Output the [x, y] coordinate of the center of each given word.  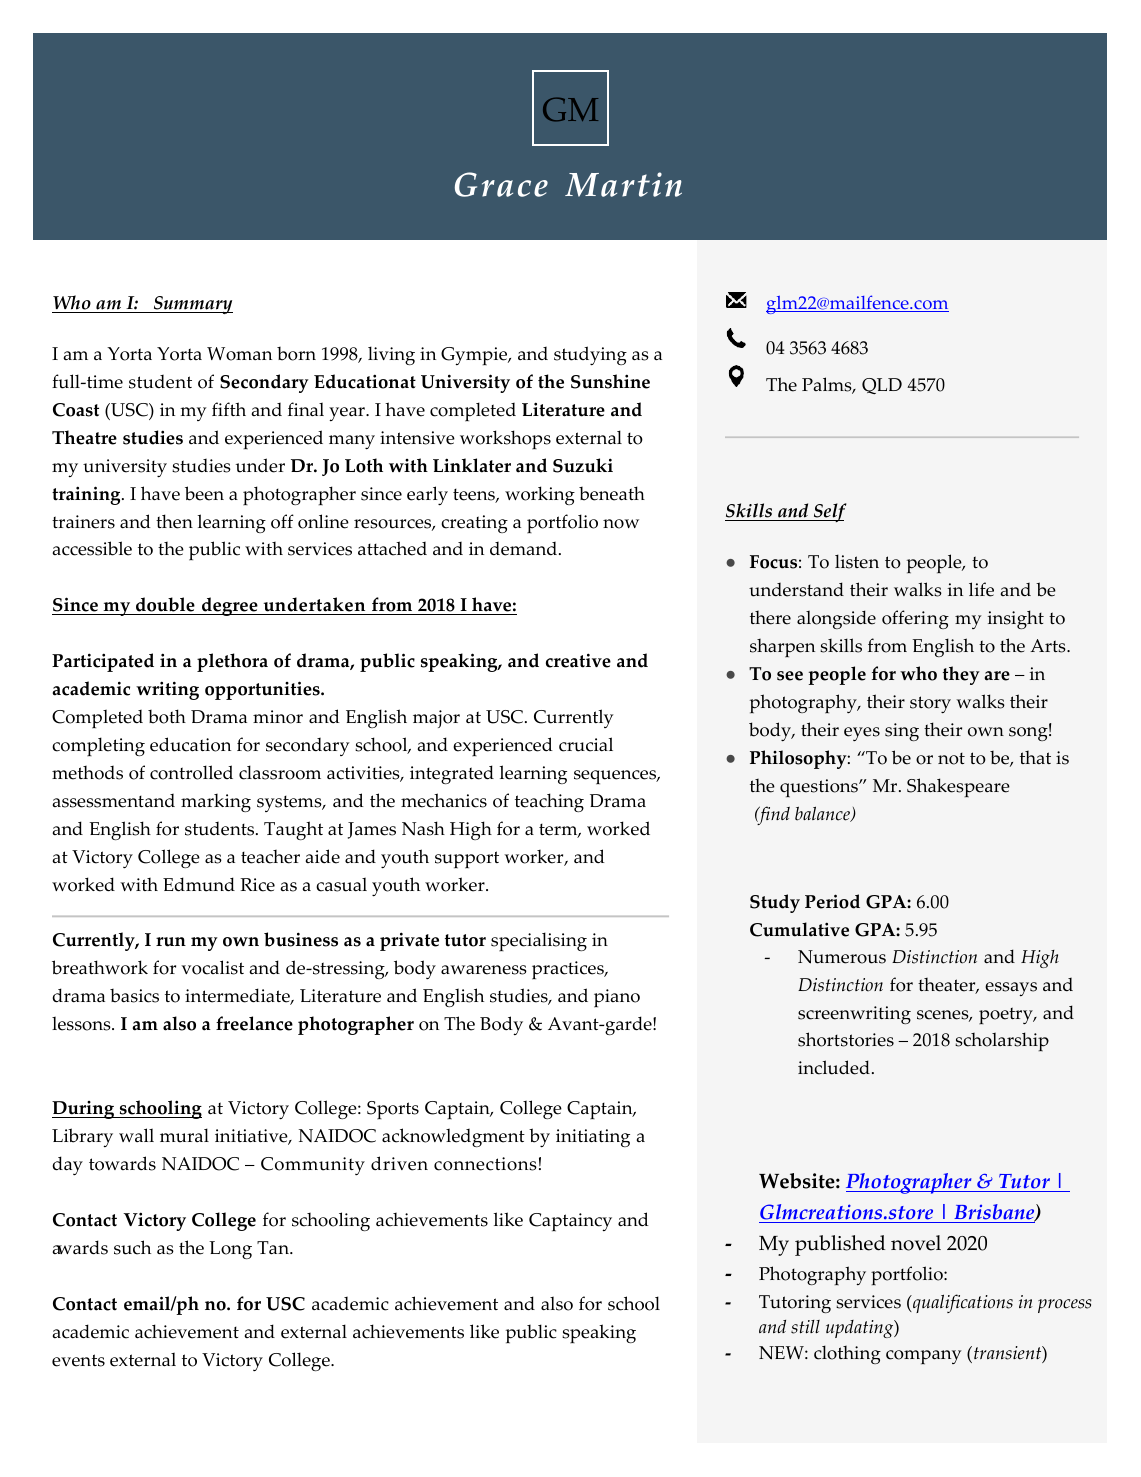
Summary [192, 305]
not [951, 759]
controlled [191, 772]
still [805, 1327]
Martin [623, 184]
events [78, 1360]
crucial [586, 744]
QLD [882, 386]
